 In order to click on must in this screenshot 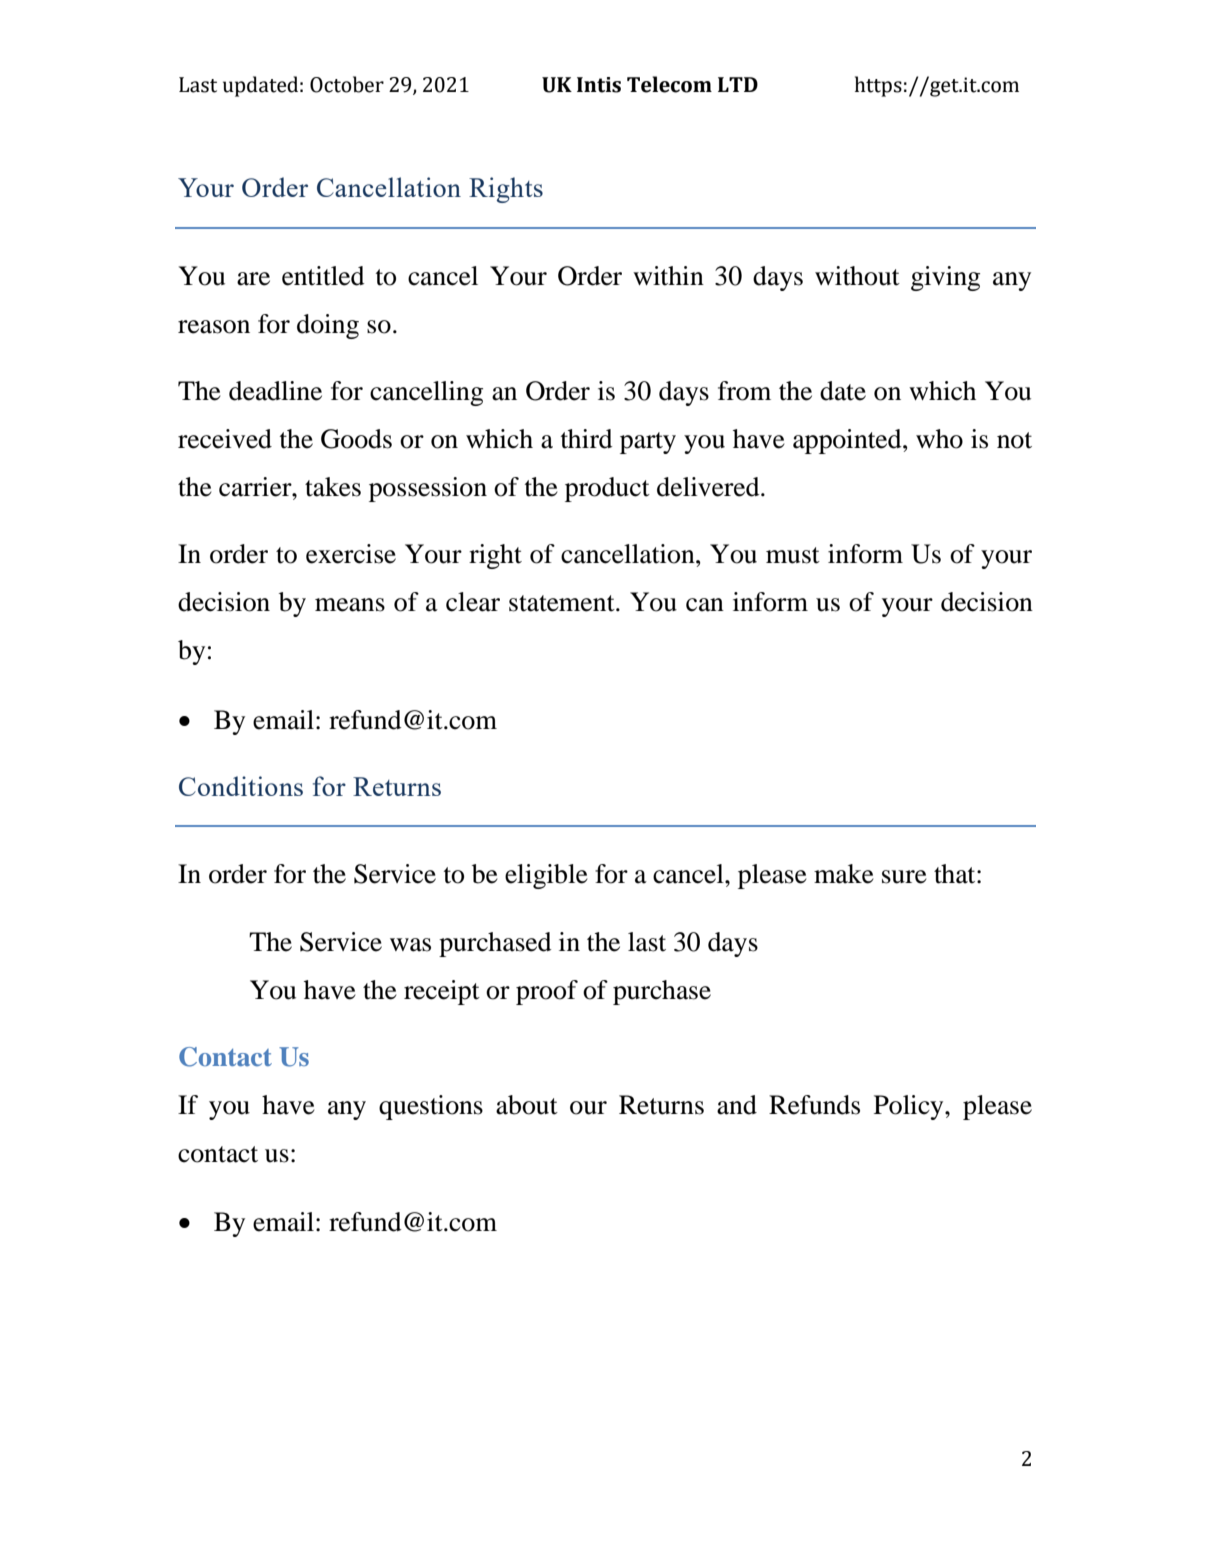, I will do `click(793, 555)`.
